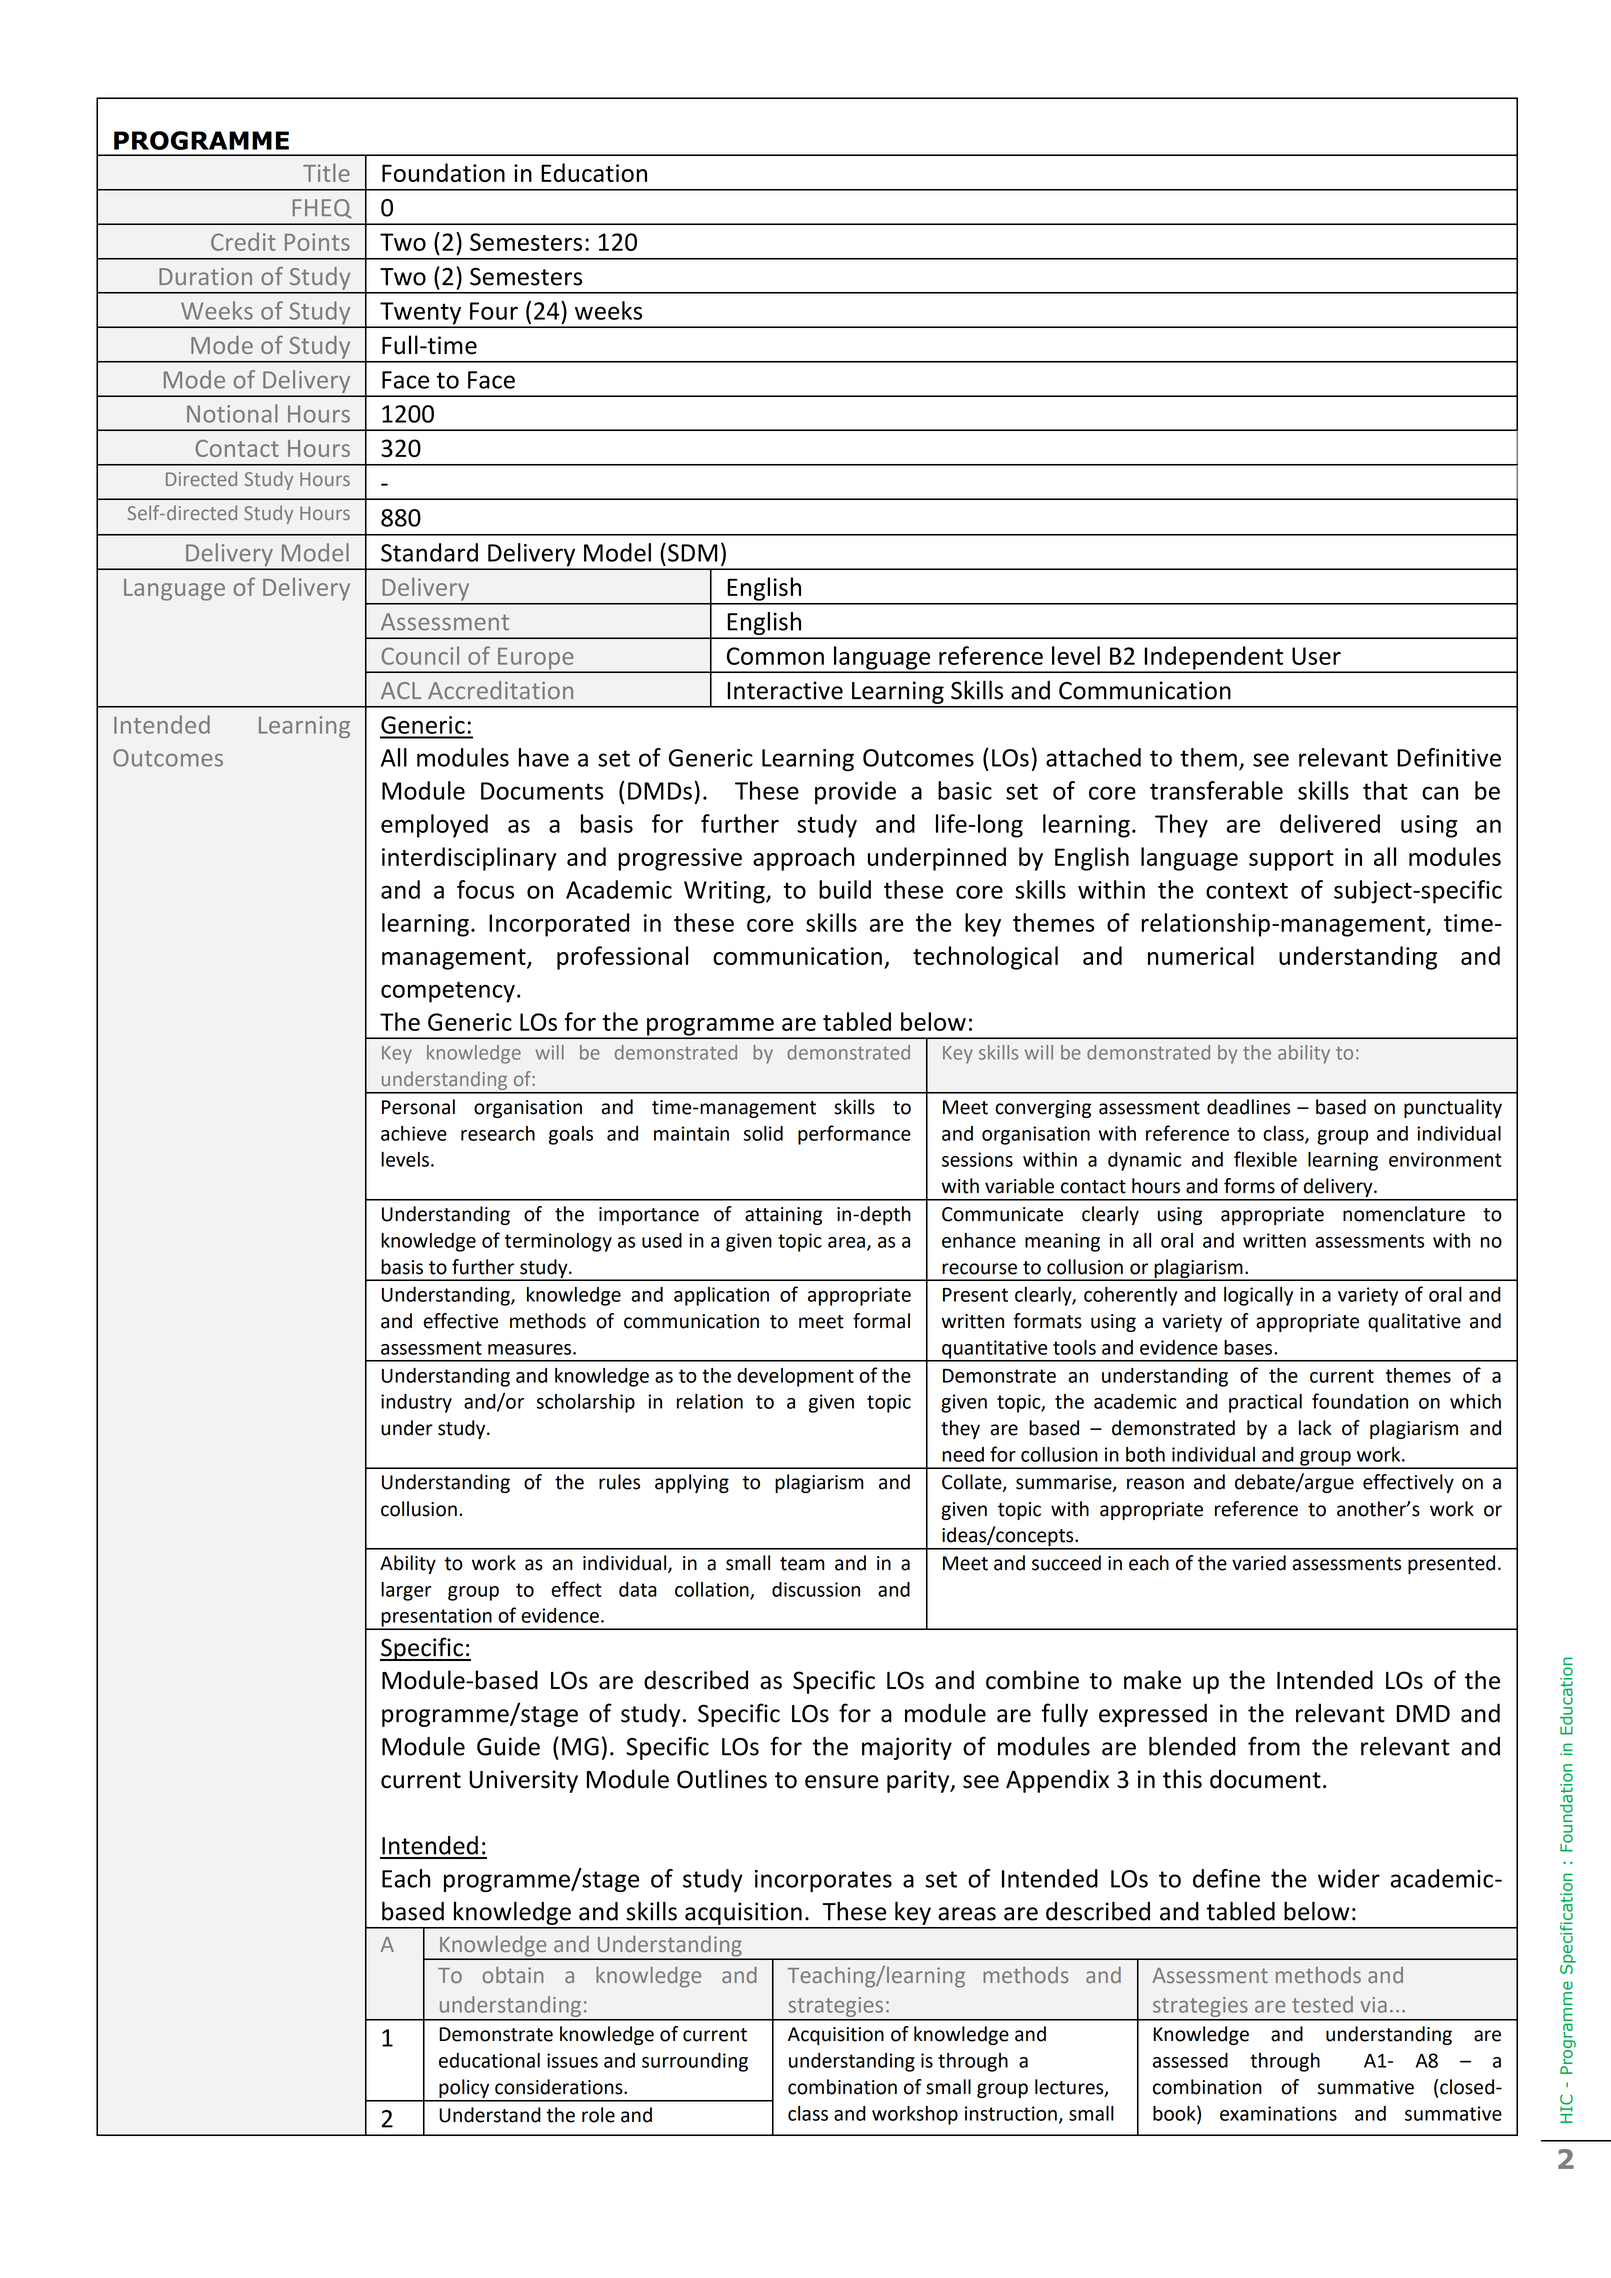 The height and width of the image is (2278, 1611). What do you see at coordinates (512, 1975) in the image?
I see `obtain` at bounding box center [512, 1975].
